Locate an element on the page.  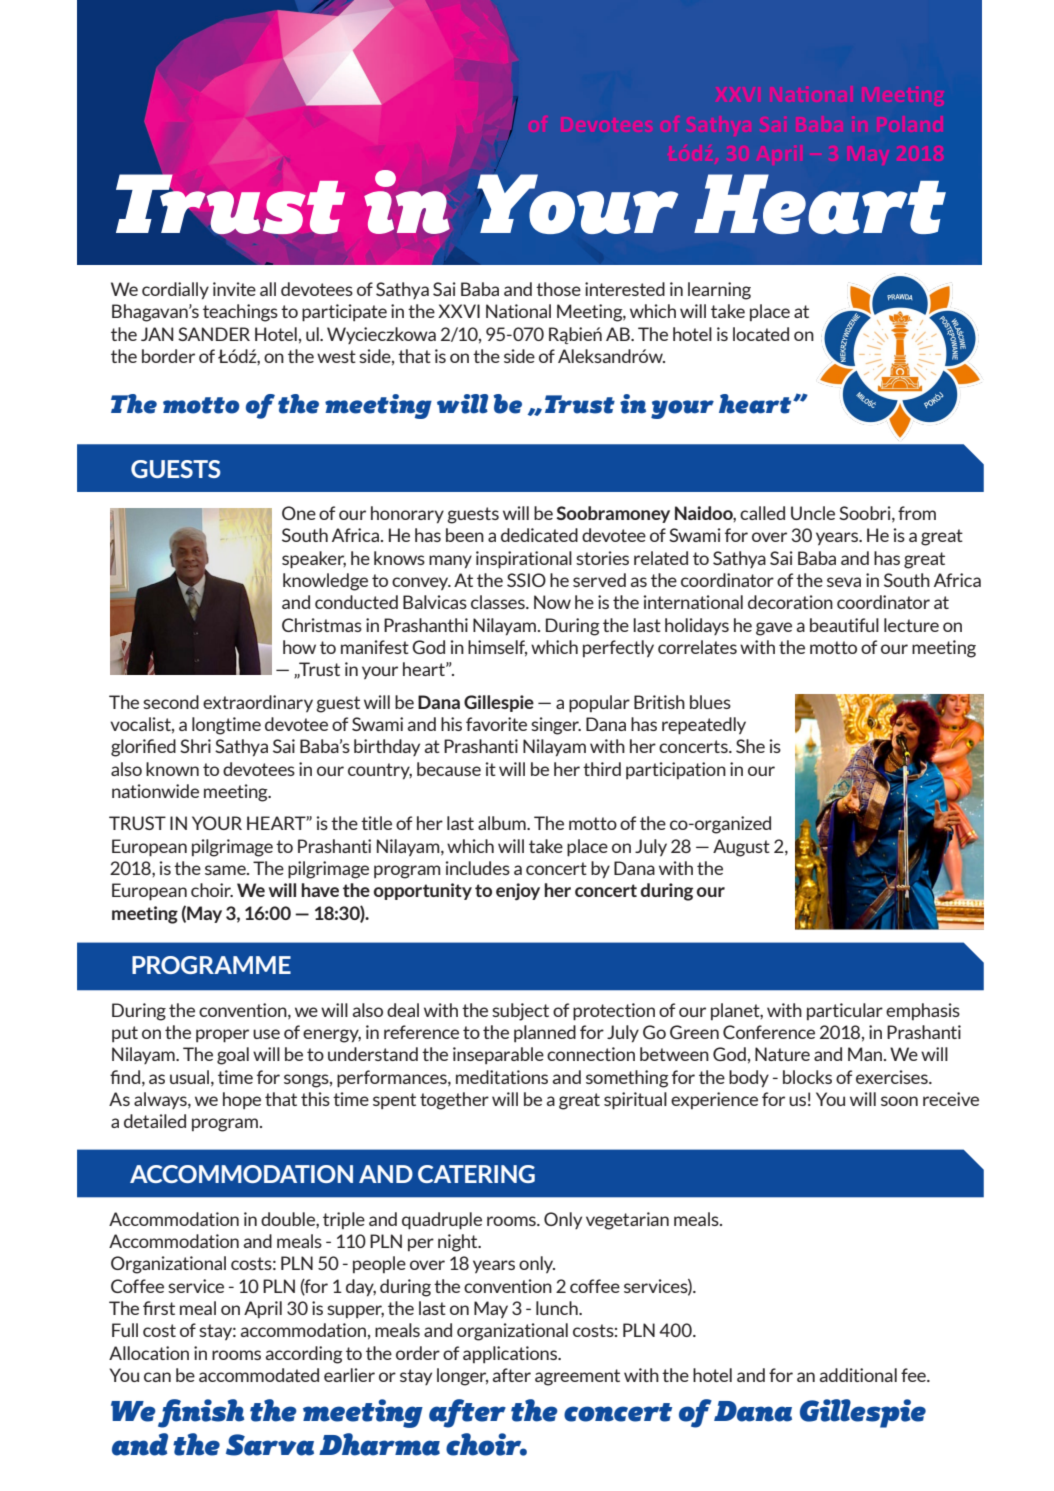
soon is located at coordinates (899, 1101).
